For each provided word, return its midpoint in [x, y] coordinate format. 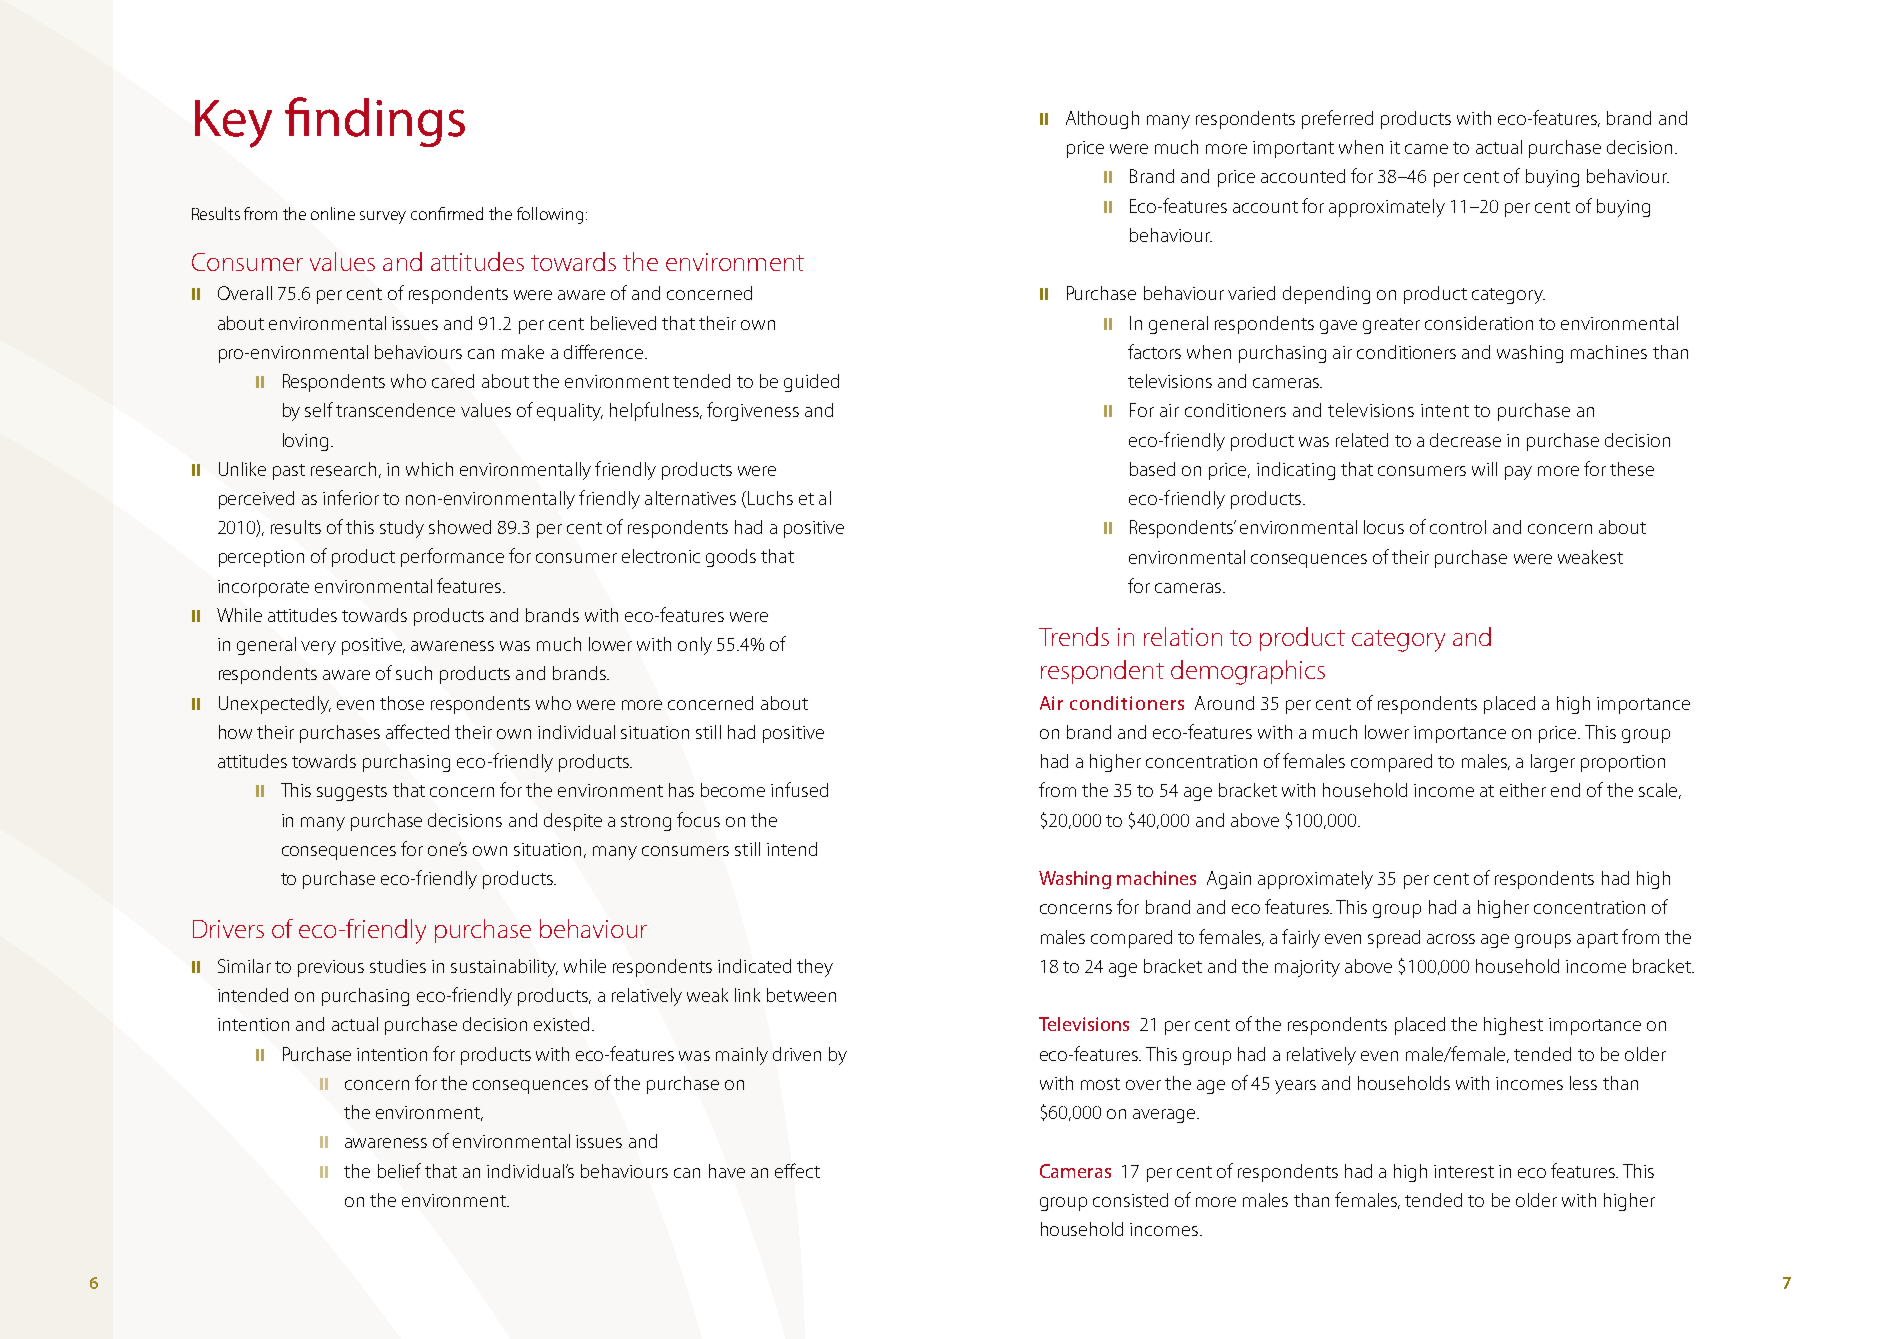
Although [1102, 120]
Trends [1074, 636]
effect [797, 1170]
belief [399, 1170]
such [414, 673]
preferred [1337, 119]
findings [375, 122]
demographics [1248, 672]
